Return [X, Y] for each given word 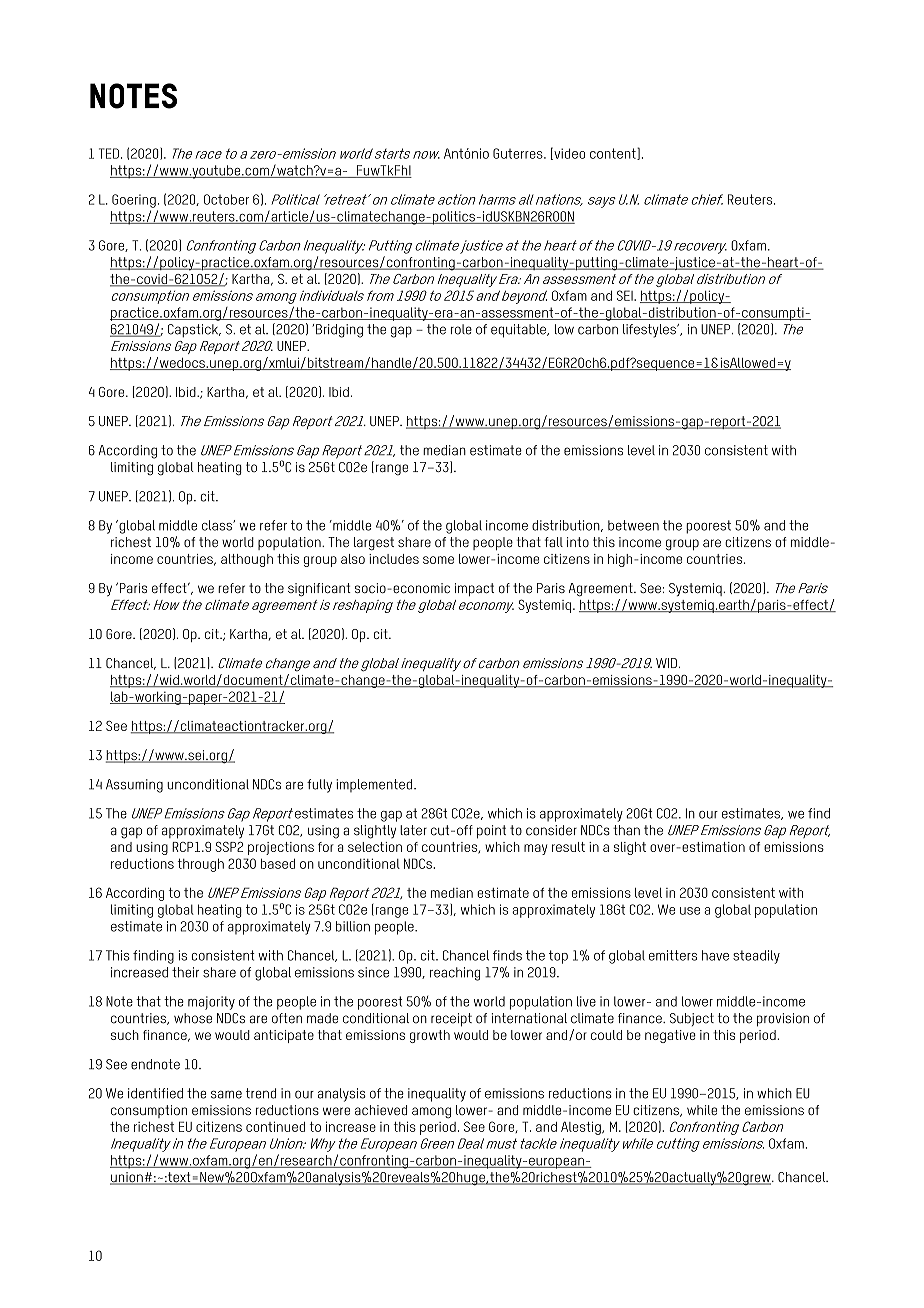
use [690, 911]
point [491, 832]
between [633, 525]
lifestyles [650, 331]
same [226, 1094]
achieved [381, 1110]
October [226, 199]
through [200, 865]
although [247, 560]
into [578, 542]
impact [474, 589]
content [614, 154]
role [461, 329]
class [218, 525]
